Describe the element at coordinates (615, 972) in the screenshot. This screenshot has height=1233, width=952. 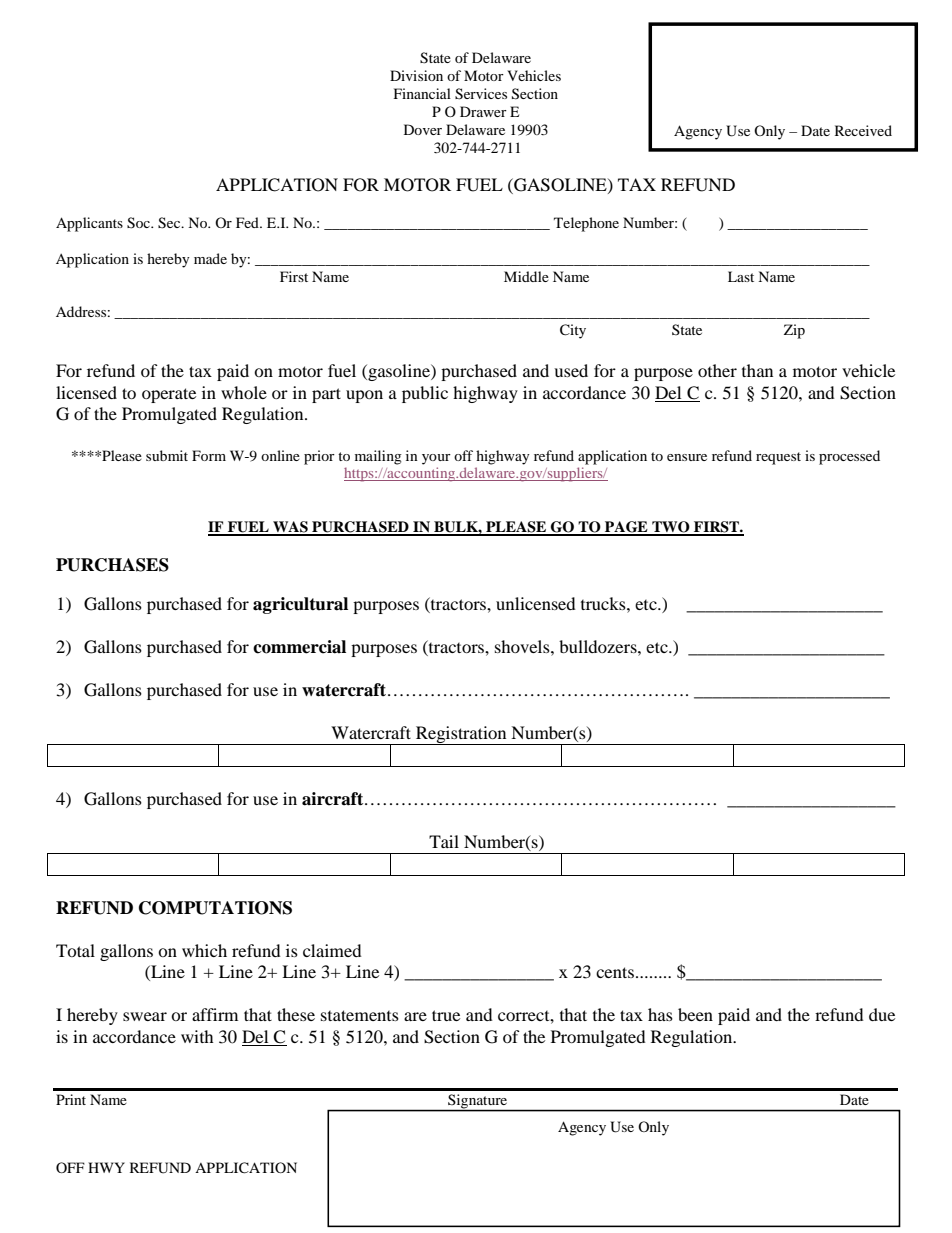
I see `cents` at that location.
